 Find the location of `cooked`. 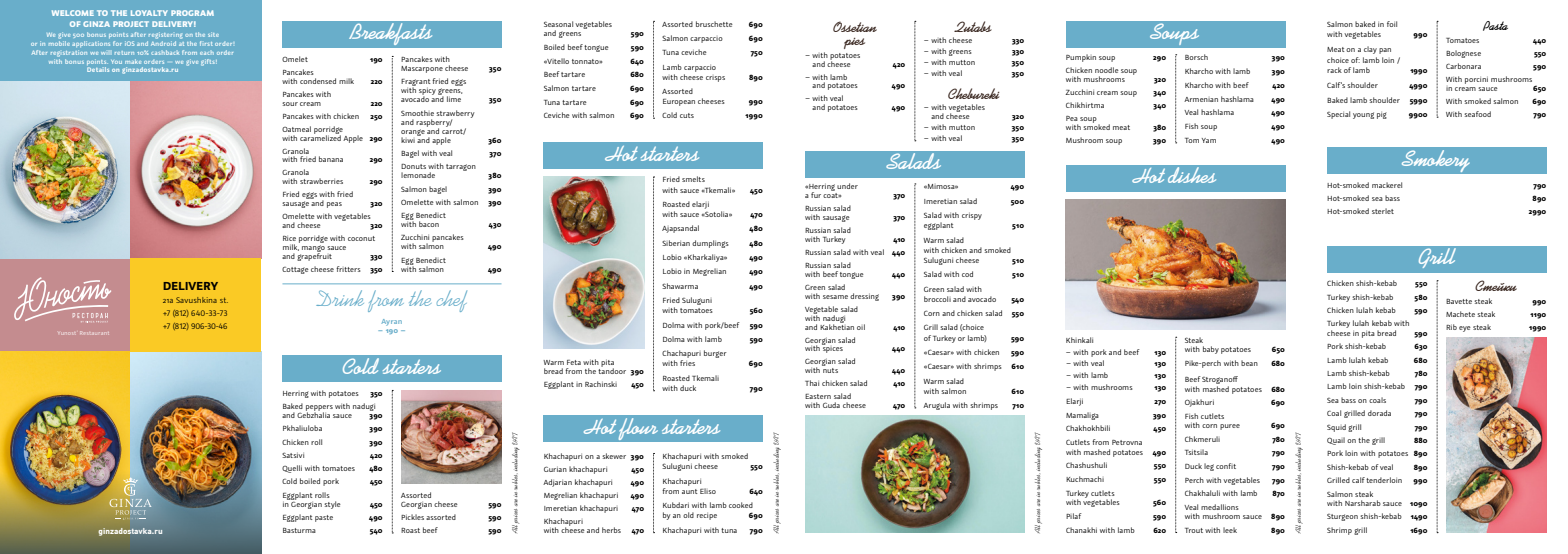

cooked is located at coordinates (741, 505).
